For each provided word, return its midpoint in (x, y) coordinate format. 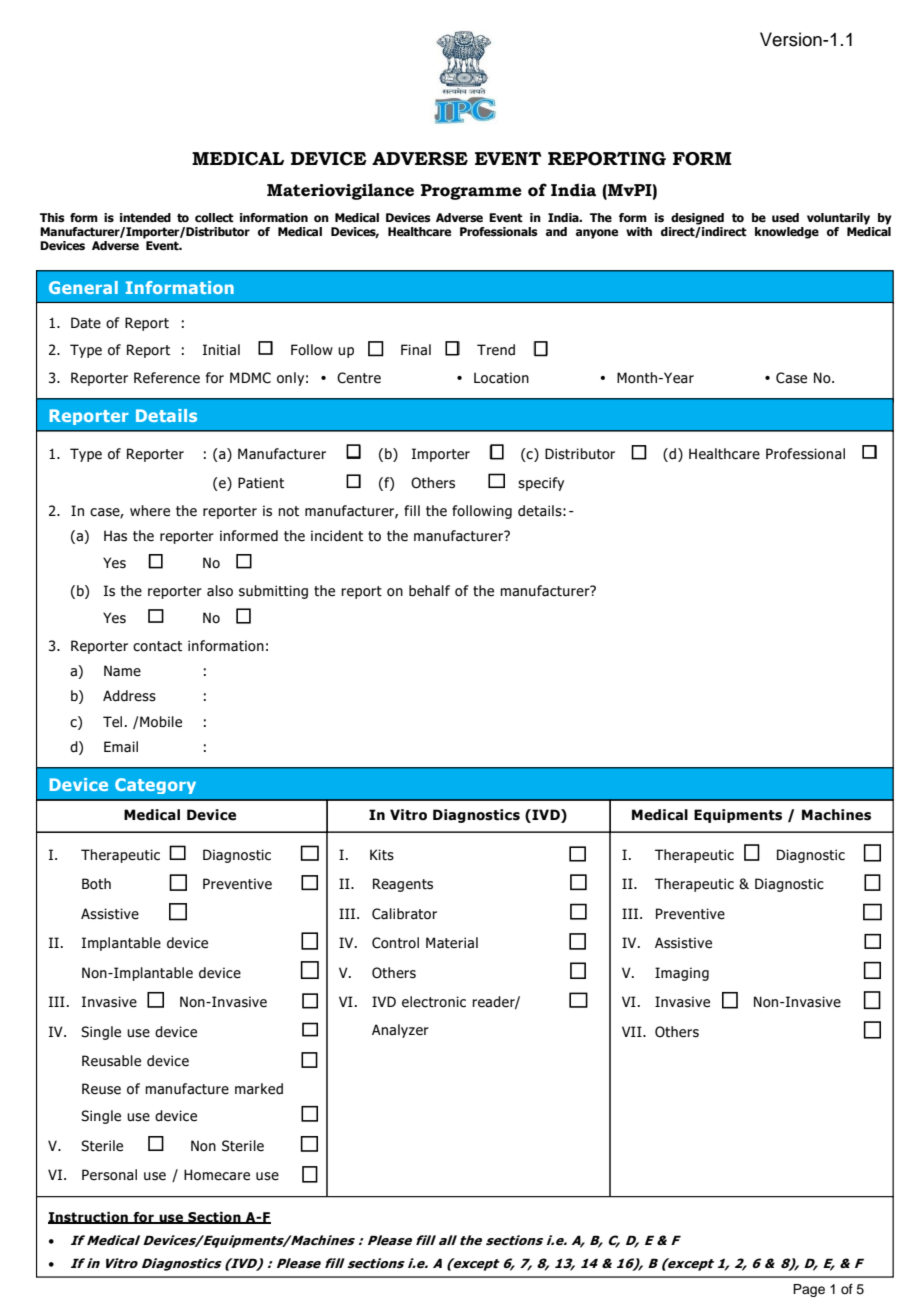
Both (96, 884)
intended (145, 218)
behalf (429, 591)
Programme (471, 192)
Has (115, 536)
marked (259, 1089)
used (785, 218)
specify (541, 484)
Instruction (89, 1218)
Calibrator (404, 914)
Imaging (682, 974)
